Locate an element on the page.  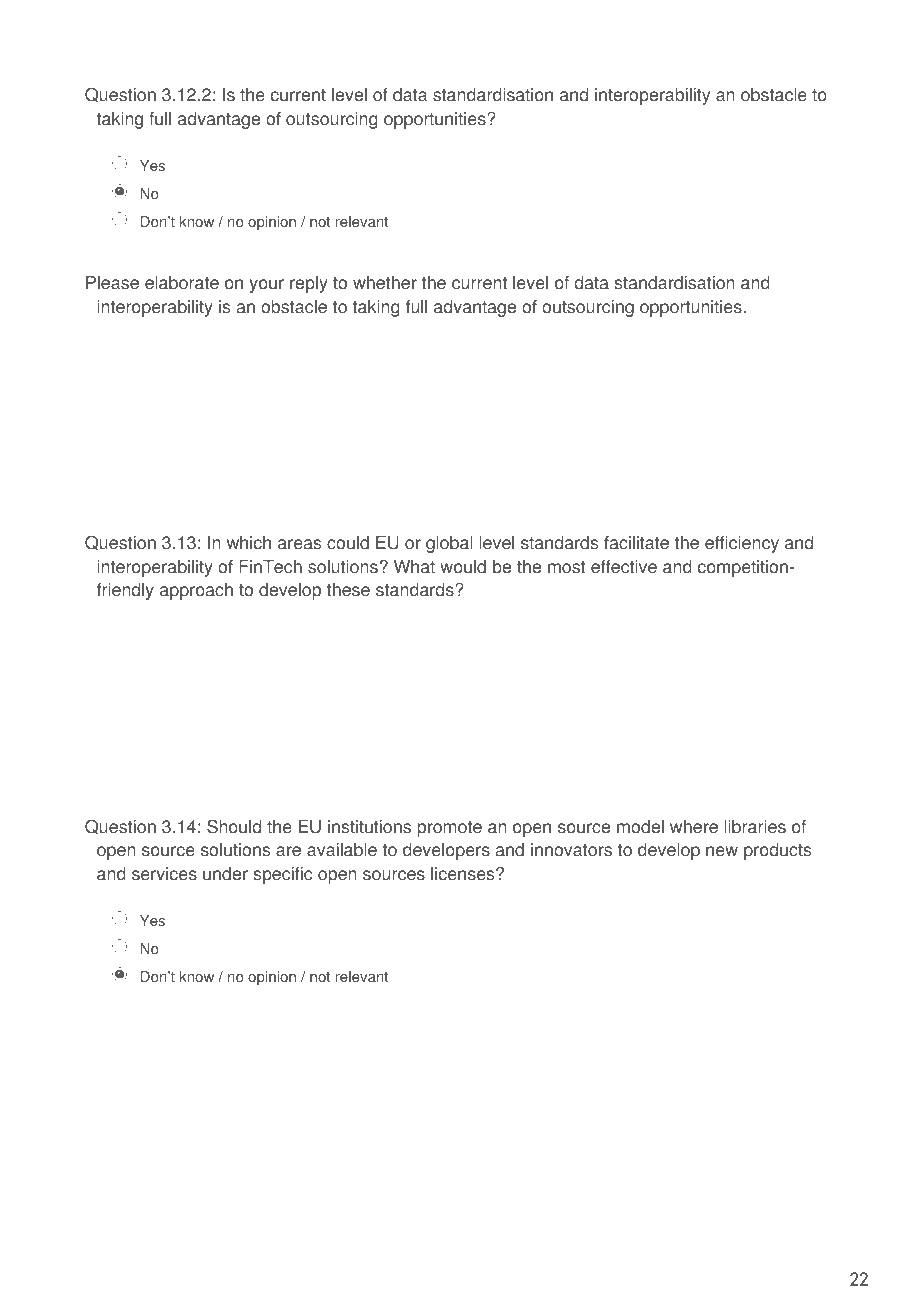
your is located at coordinates (267, 286).
